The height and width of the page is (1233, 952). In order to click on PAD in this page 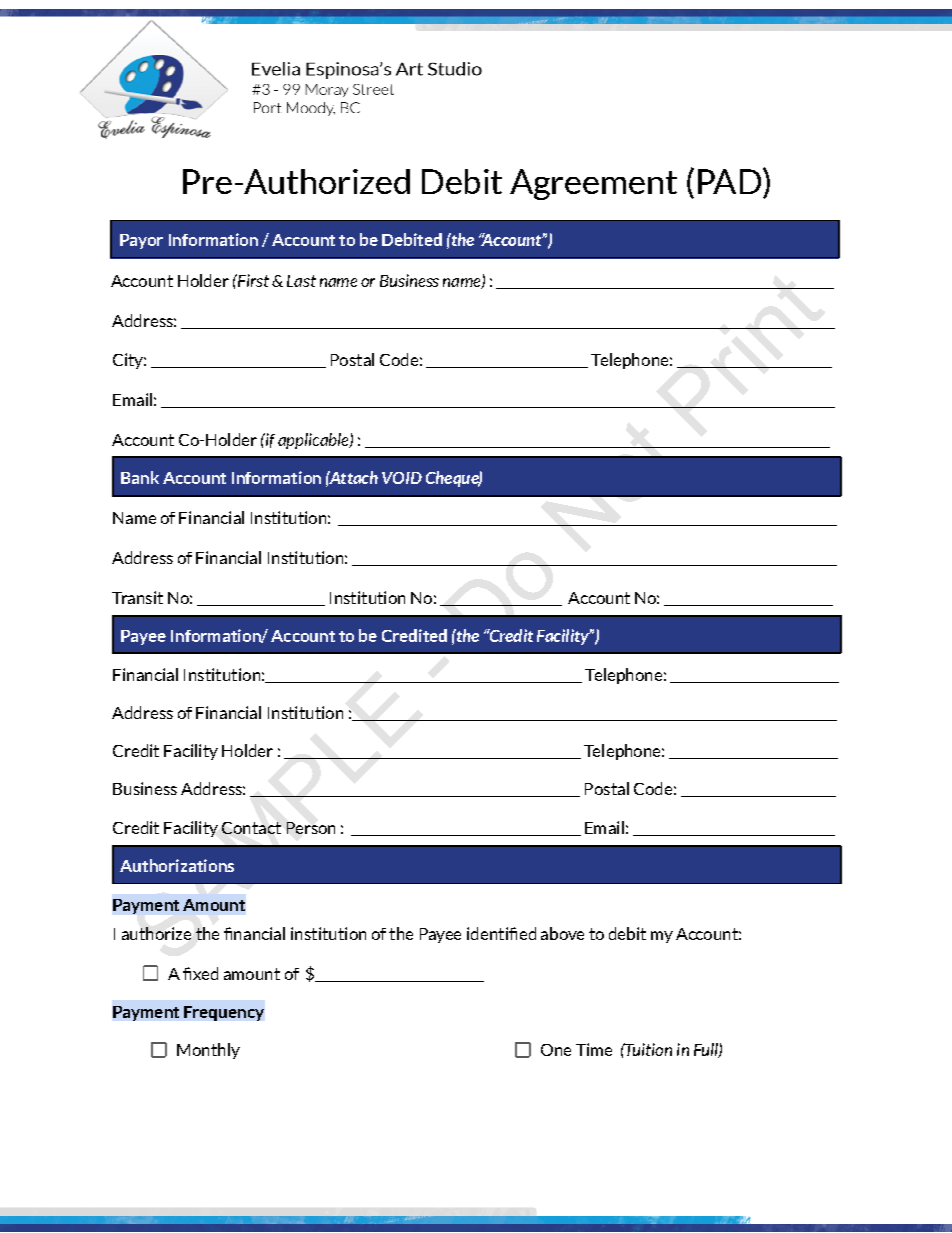, I will do `click(729, 181)`.
